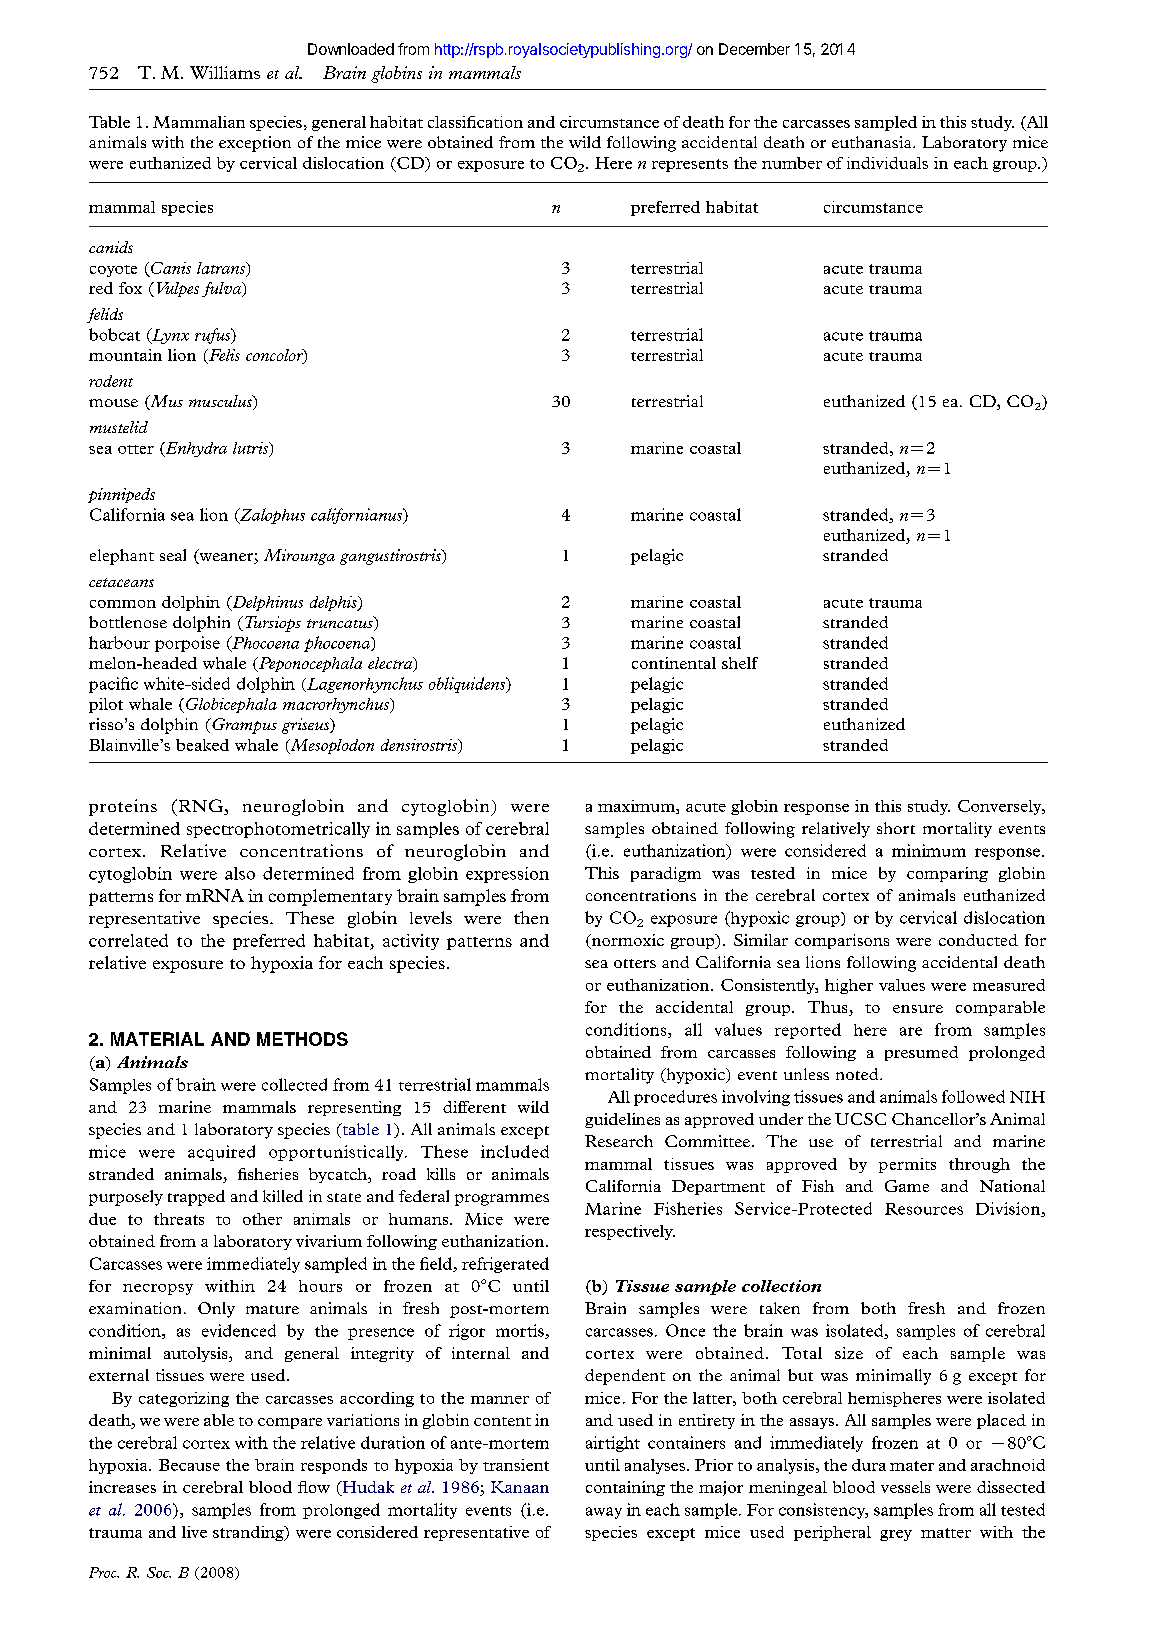  I want to click on Williams, so click(225, 72).
